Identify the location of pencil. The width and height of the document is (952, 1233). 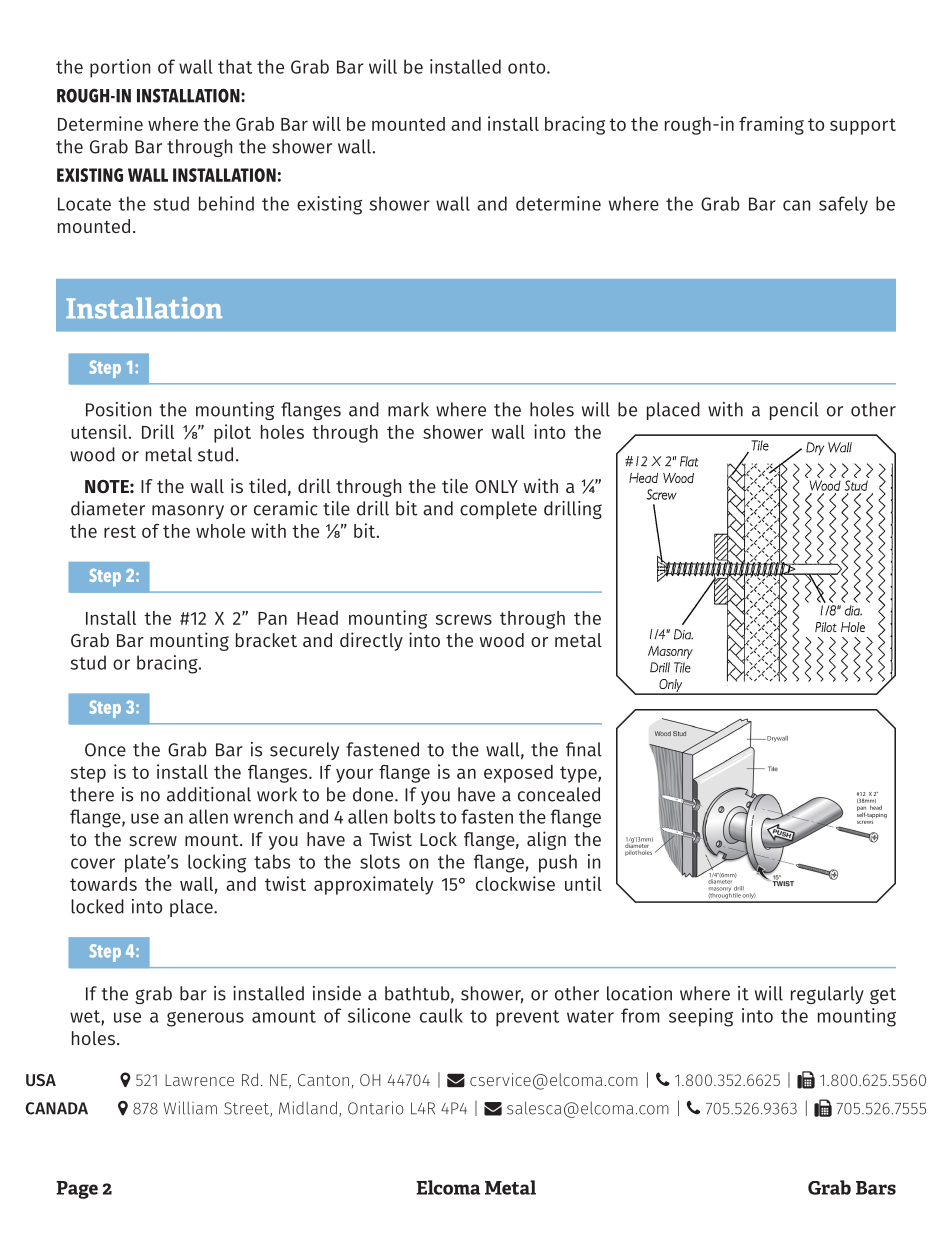
(794, 411).
